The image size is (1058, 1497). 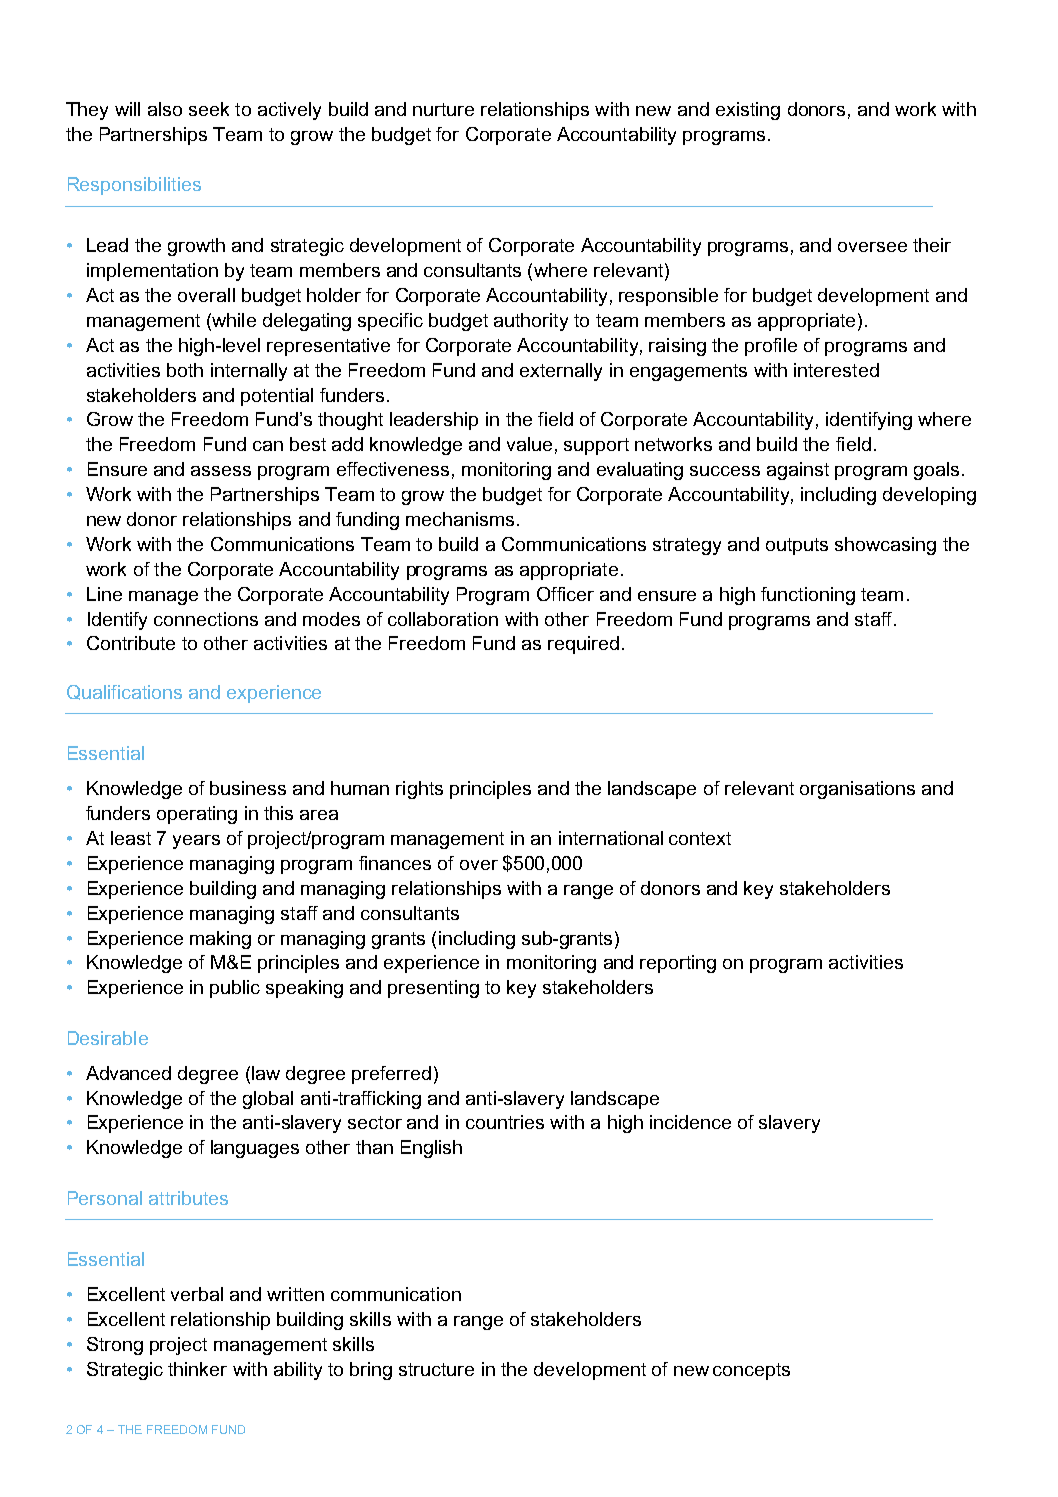 What do you see at coordinates (808, 596) in the screenshot?
I see `functioning` at bounding box center [808, 596].
